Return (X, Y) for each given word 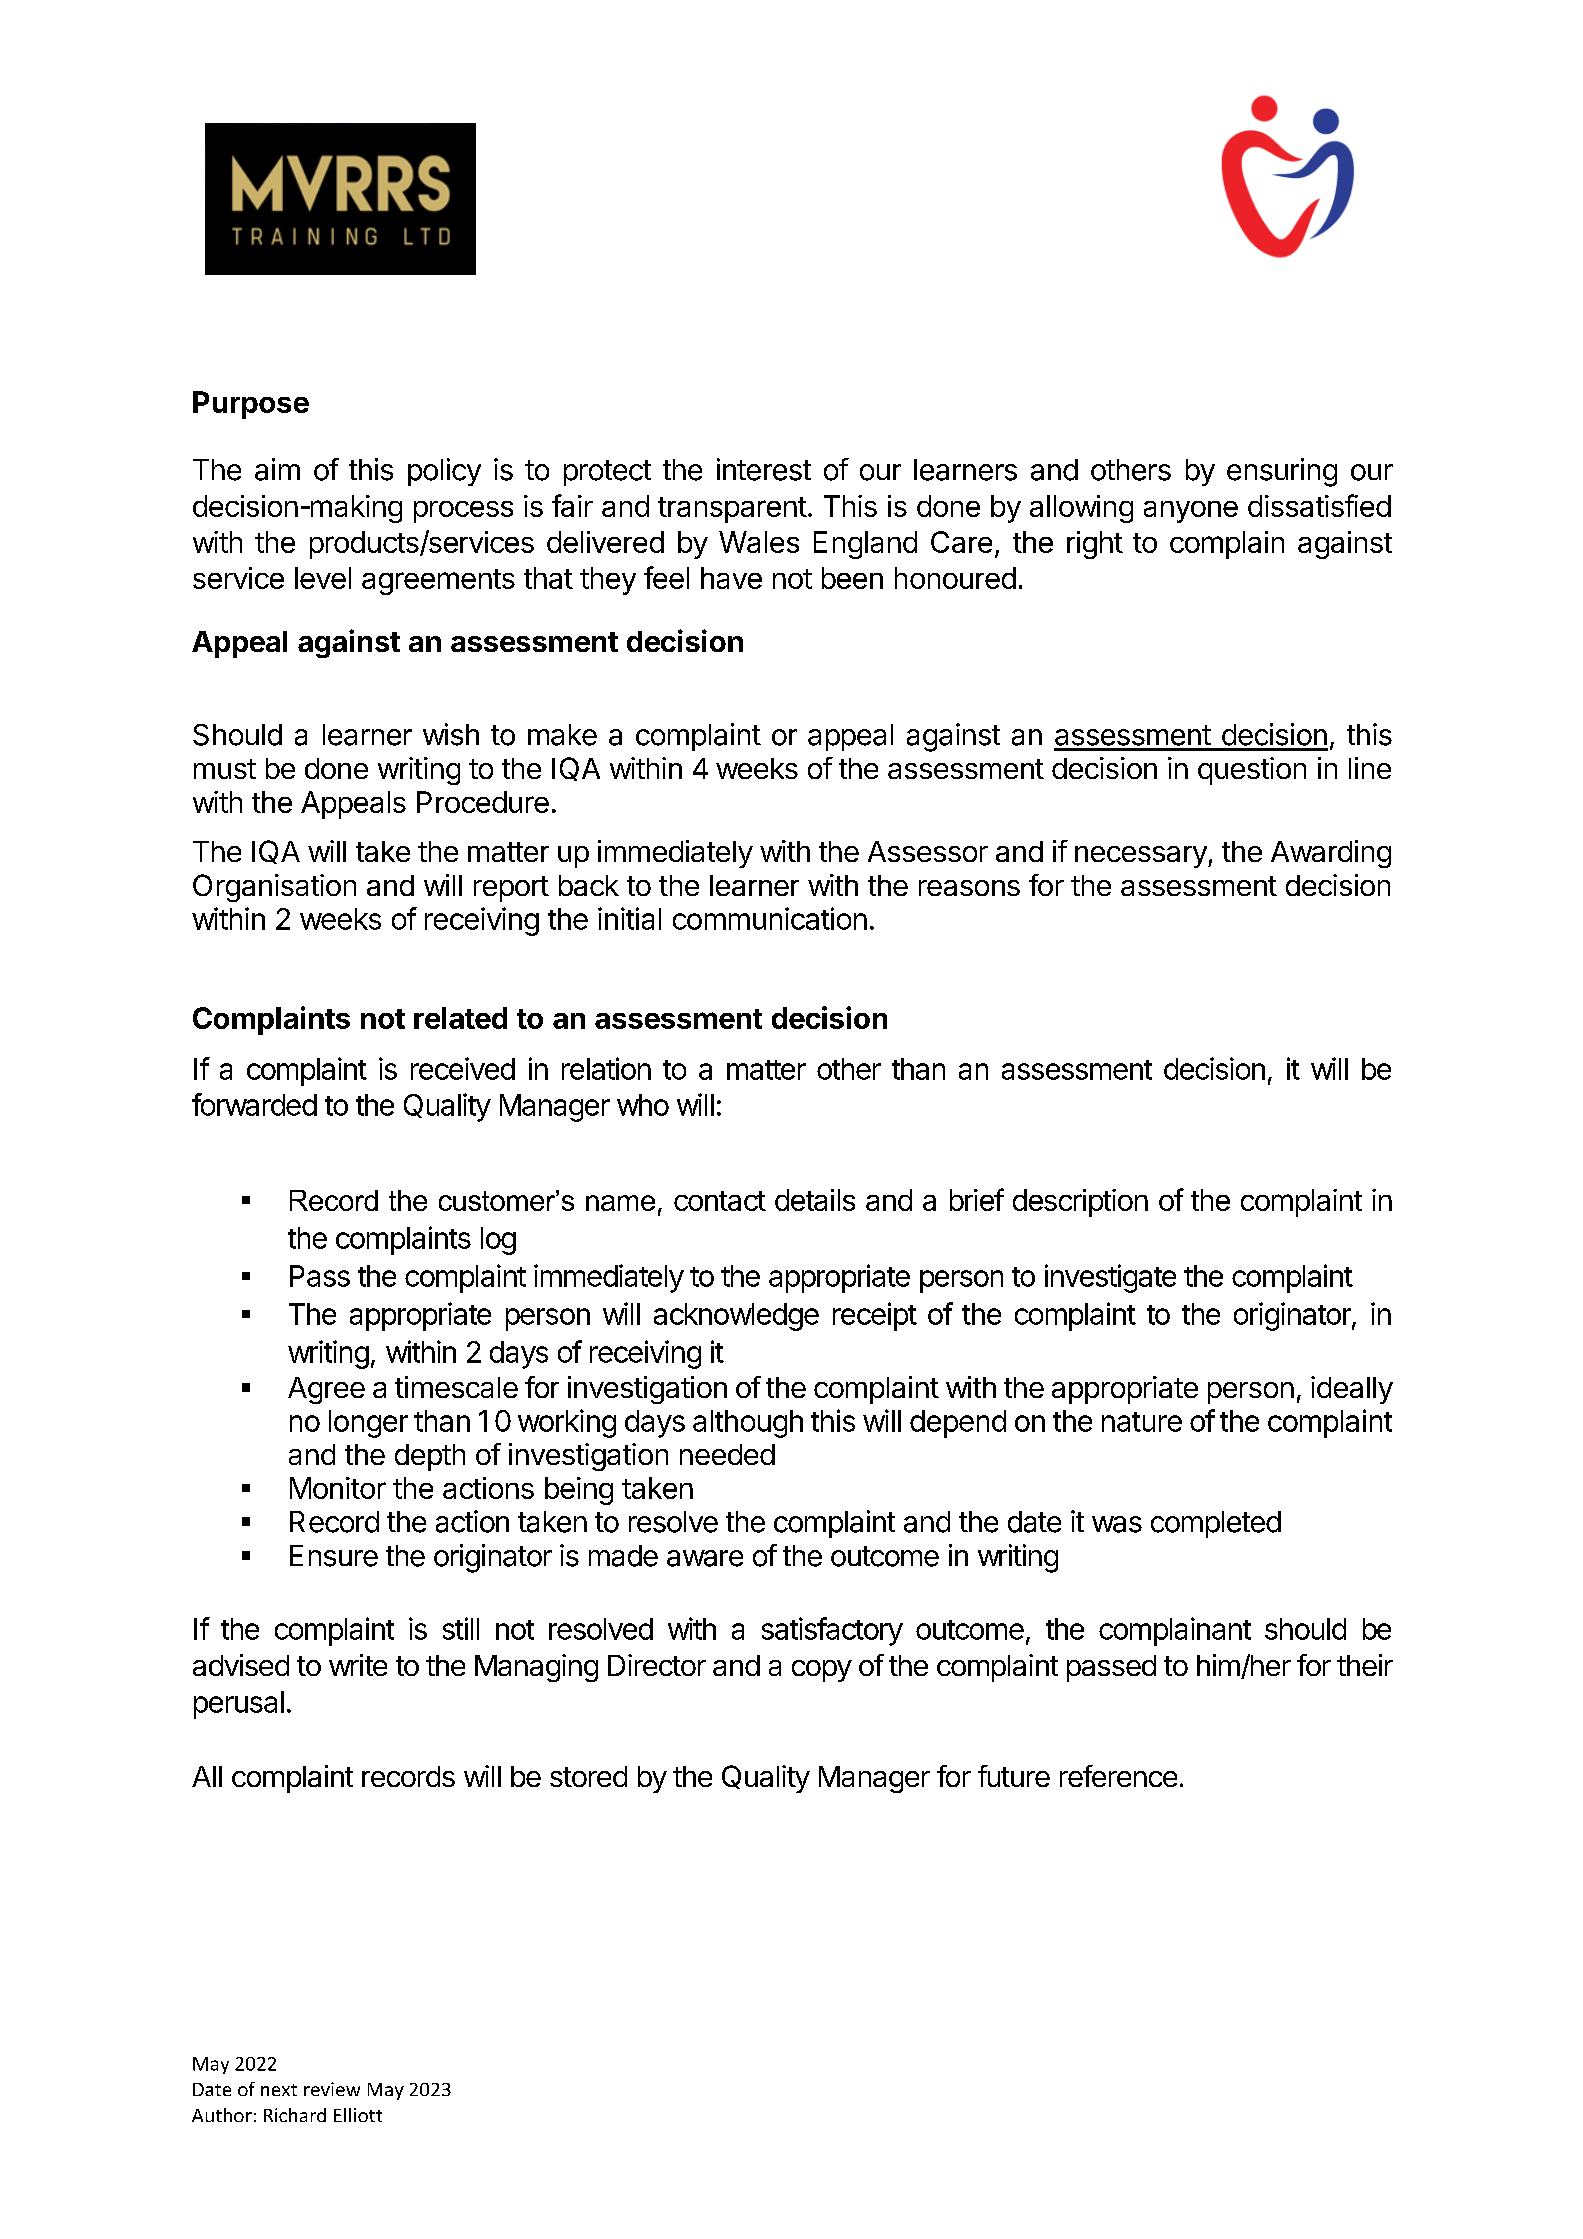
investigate (1110, 1278)
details (815, 1200)
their (1365, 1665)
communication (770, 918)
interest (764, 469)
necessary (1141, 857)
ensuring (1282, 472)
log (498, 1241)
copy (822, 1671)
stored (588, 1776)
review (332, 2089)
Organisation (274, 888)
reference (1118, 1776)
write (358, 1665)
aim (277, 469)
